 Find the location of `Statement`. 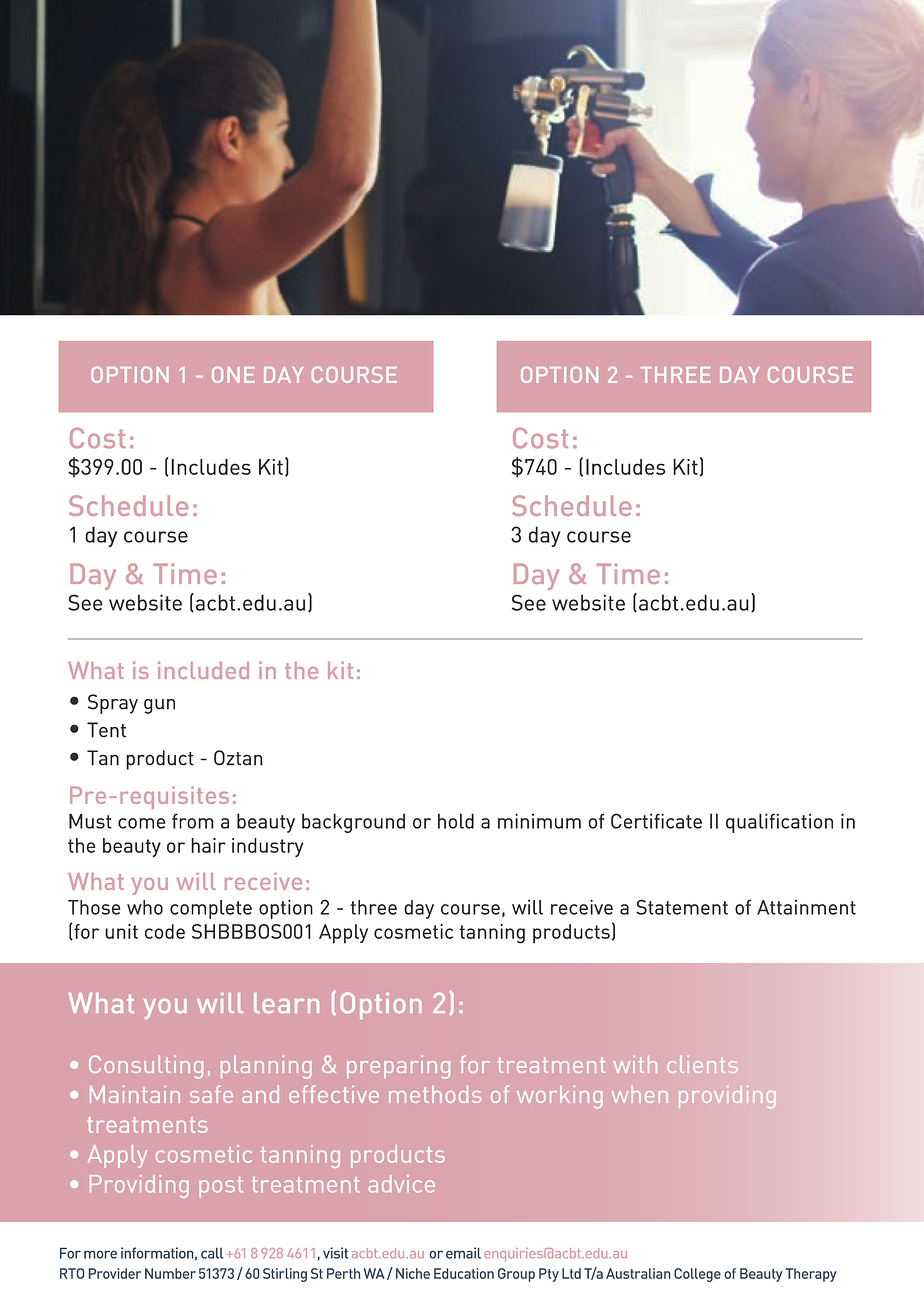

Statement is located at coordinates (682, 907).
